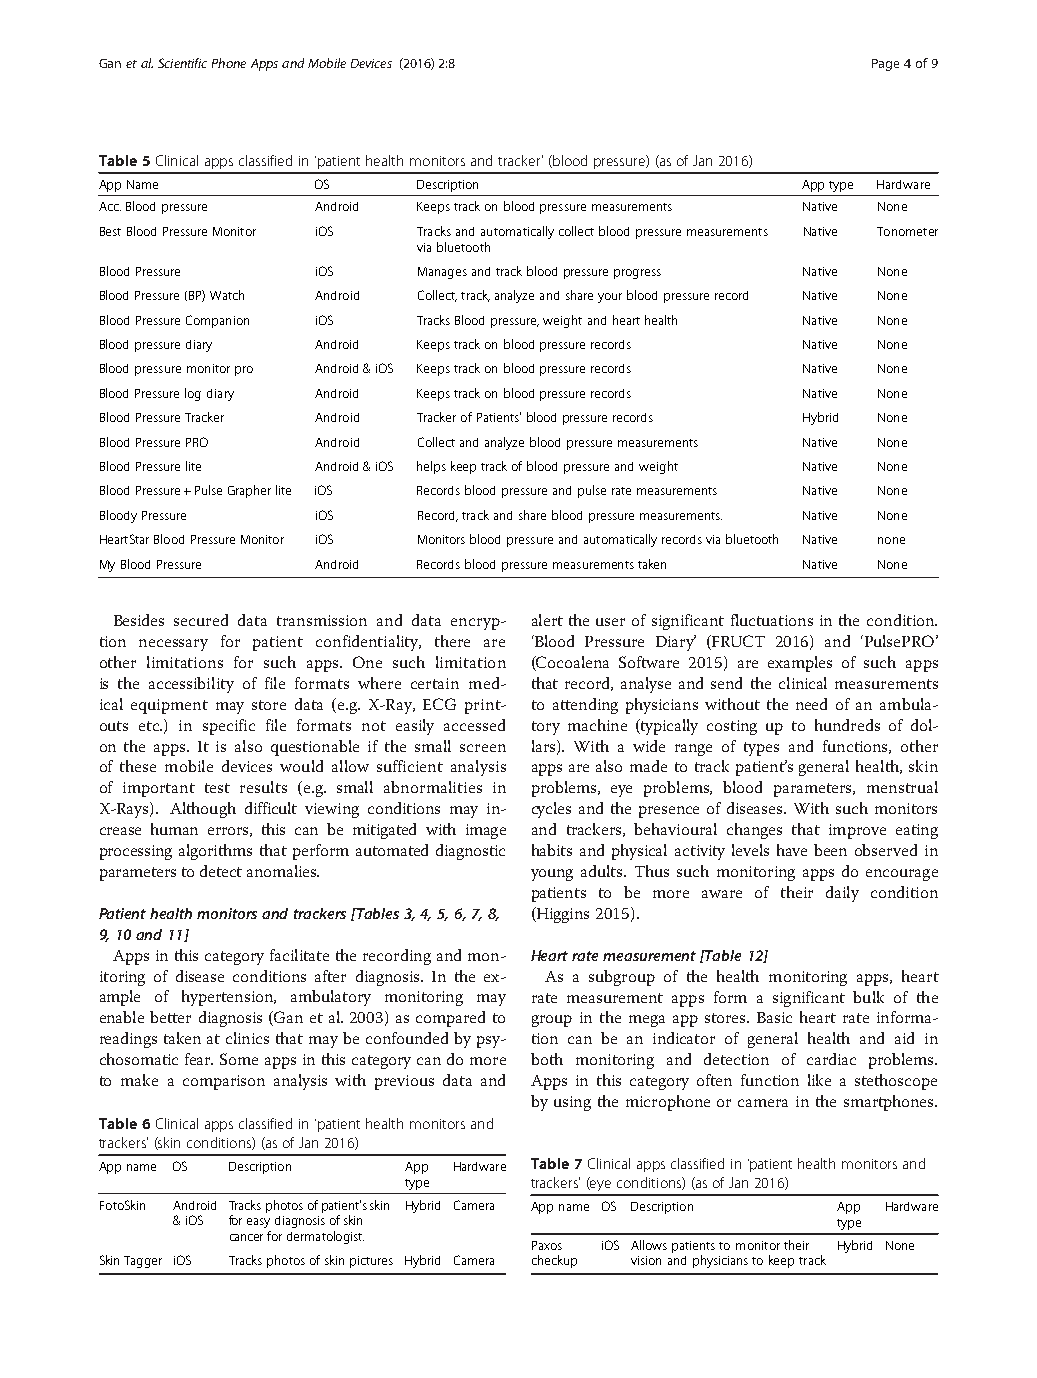 The image size is (1037, 1378). What do you see at coordinates (486, 831) in the page?
I see `image` at bounding box center [486, 831].
